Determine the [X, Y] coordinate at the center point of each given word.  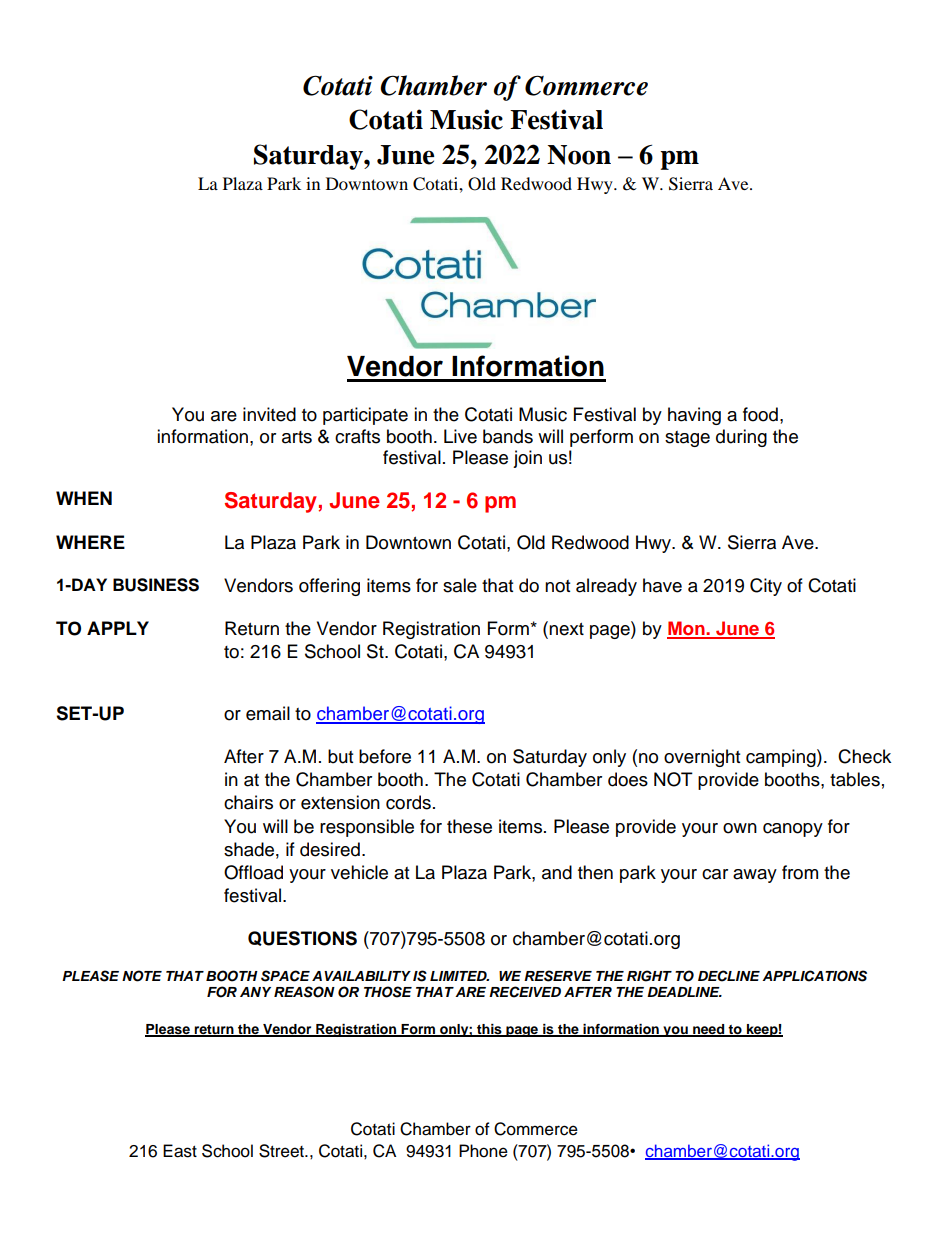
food [760, 414]
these [469, 826]
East [180, 1151]
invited [269, 414]
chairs [248, 802]
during [741, 438]
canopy [793, 830]
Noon [579, 155]
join [527, 459]
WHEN [84, 498]
